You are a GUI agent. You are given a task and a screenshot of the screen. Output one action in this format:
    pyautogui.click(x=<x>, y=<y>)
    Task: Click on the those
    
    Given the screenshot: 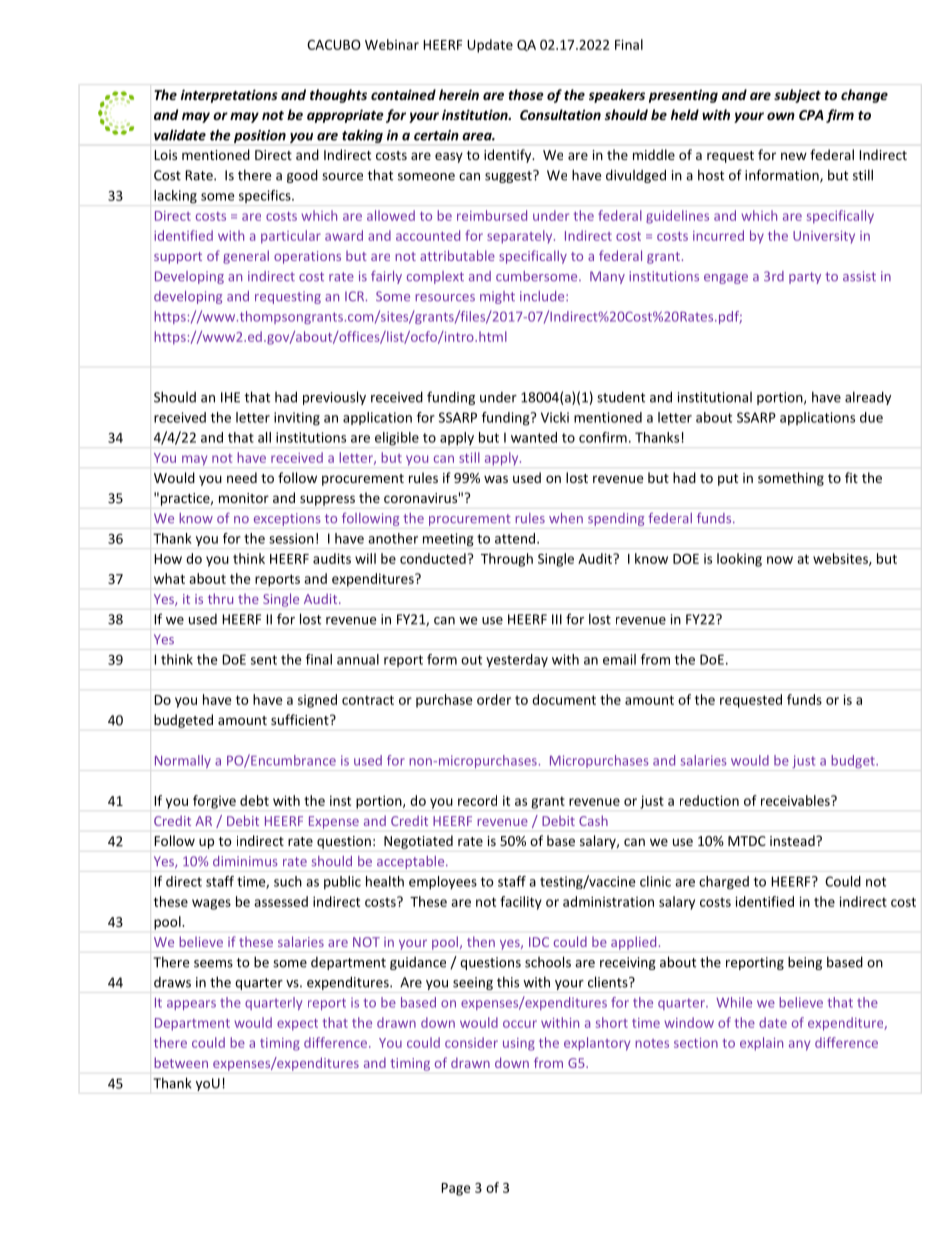 What is the action you would take?
    pyautogui.click(x=526, y=94)
